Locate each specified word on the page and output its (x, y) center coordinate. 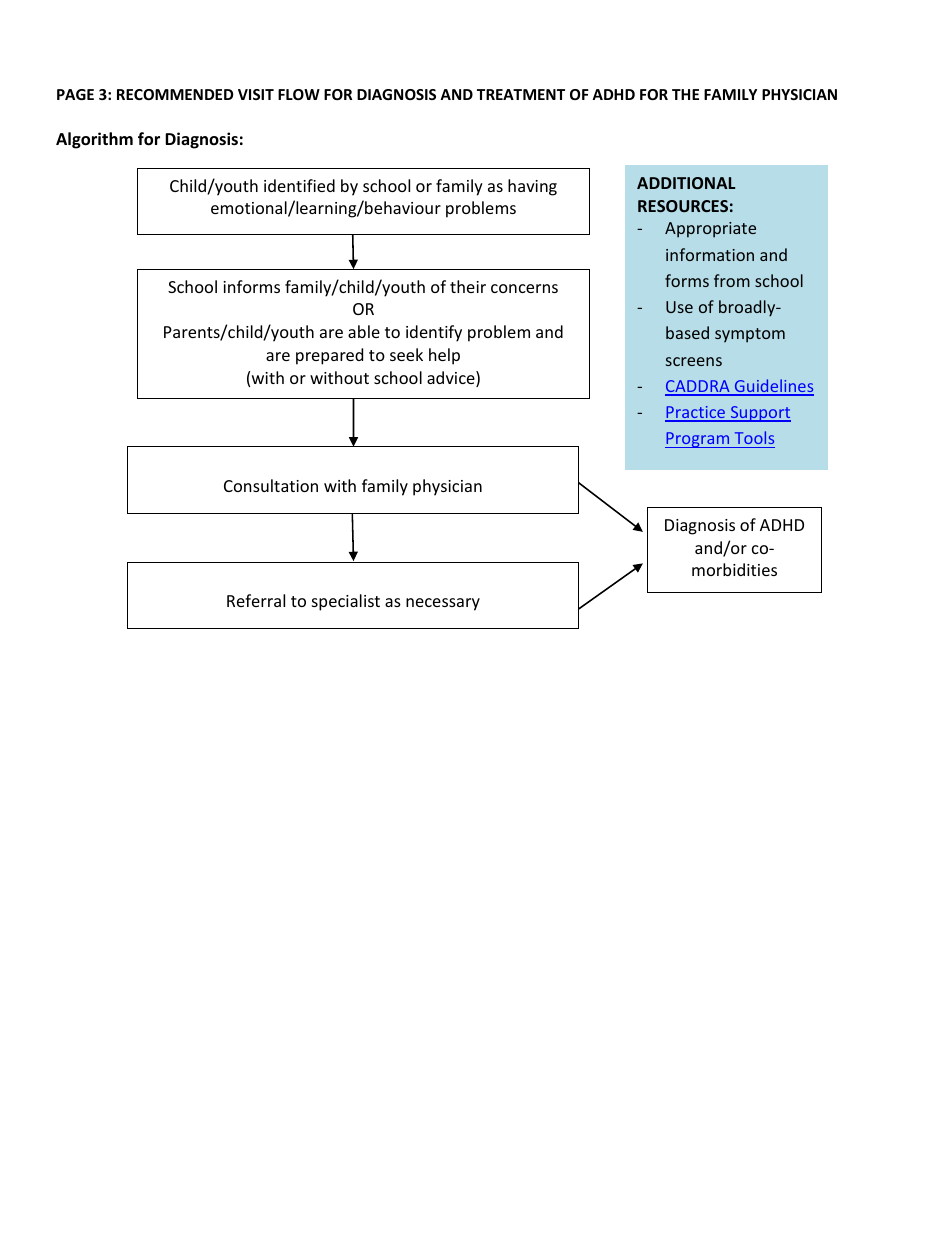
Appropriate (710, 230)
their (468, 286)
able (364, 331)
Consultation (271, 485)
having (532, 187)
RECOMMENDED (175, 94)
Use (679, 307)
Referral (256, 600)
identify (434, 333)
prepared (329, 356)
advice (452, 379)
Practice (696, 413)
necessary (443, 604)
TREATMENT (521, 94)
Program (698, 440)
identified (299, 185)
